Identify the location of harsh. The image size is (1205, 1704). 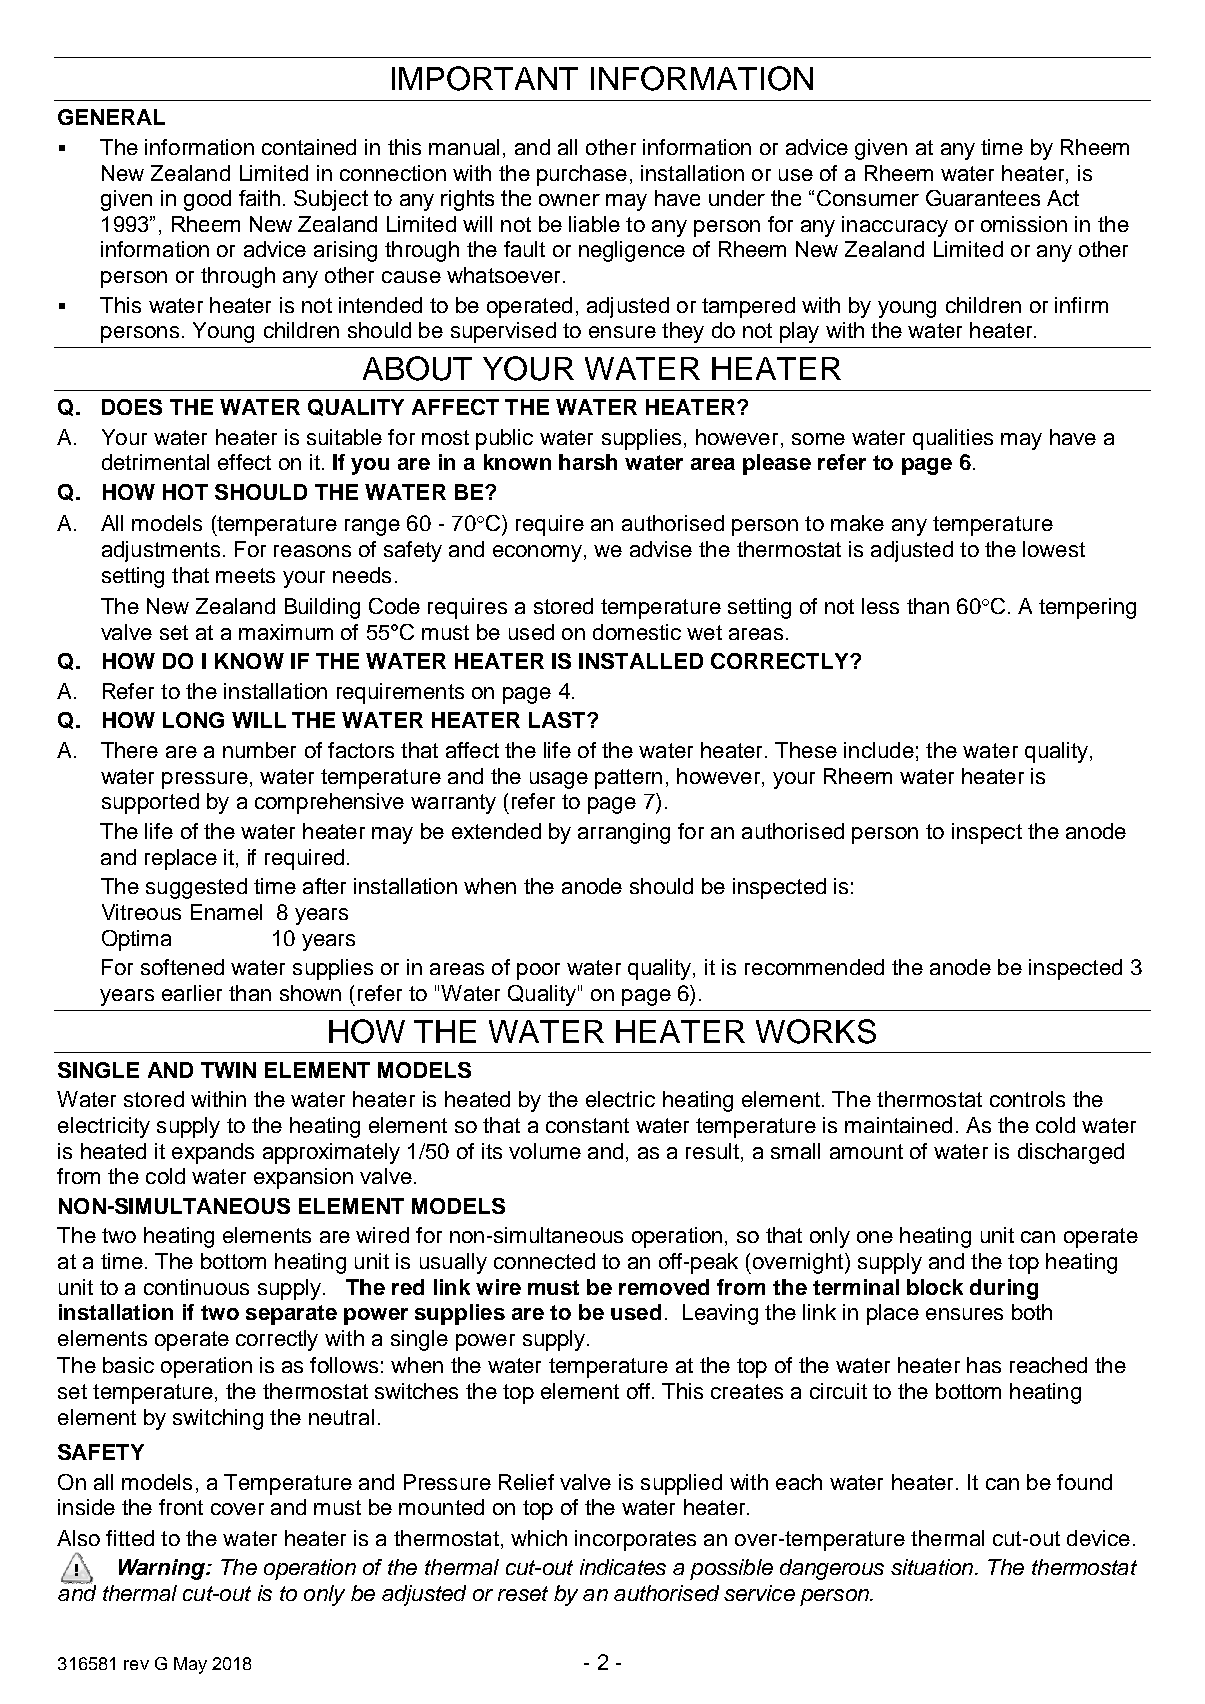
(588, 462).
